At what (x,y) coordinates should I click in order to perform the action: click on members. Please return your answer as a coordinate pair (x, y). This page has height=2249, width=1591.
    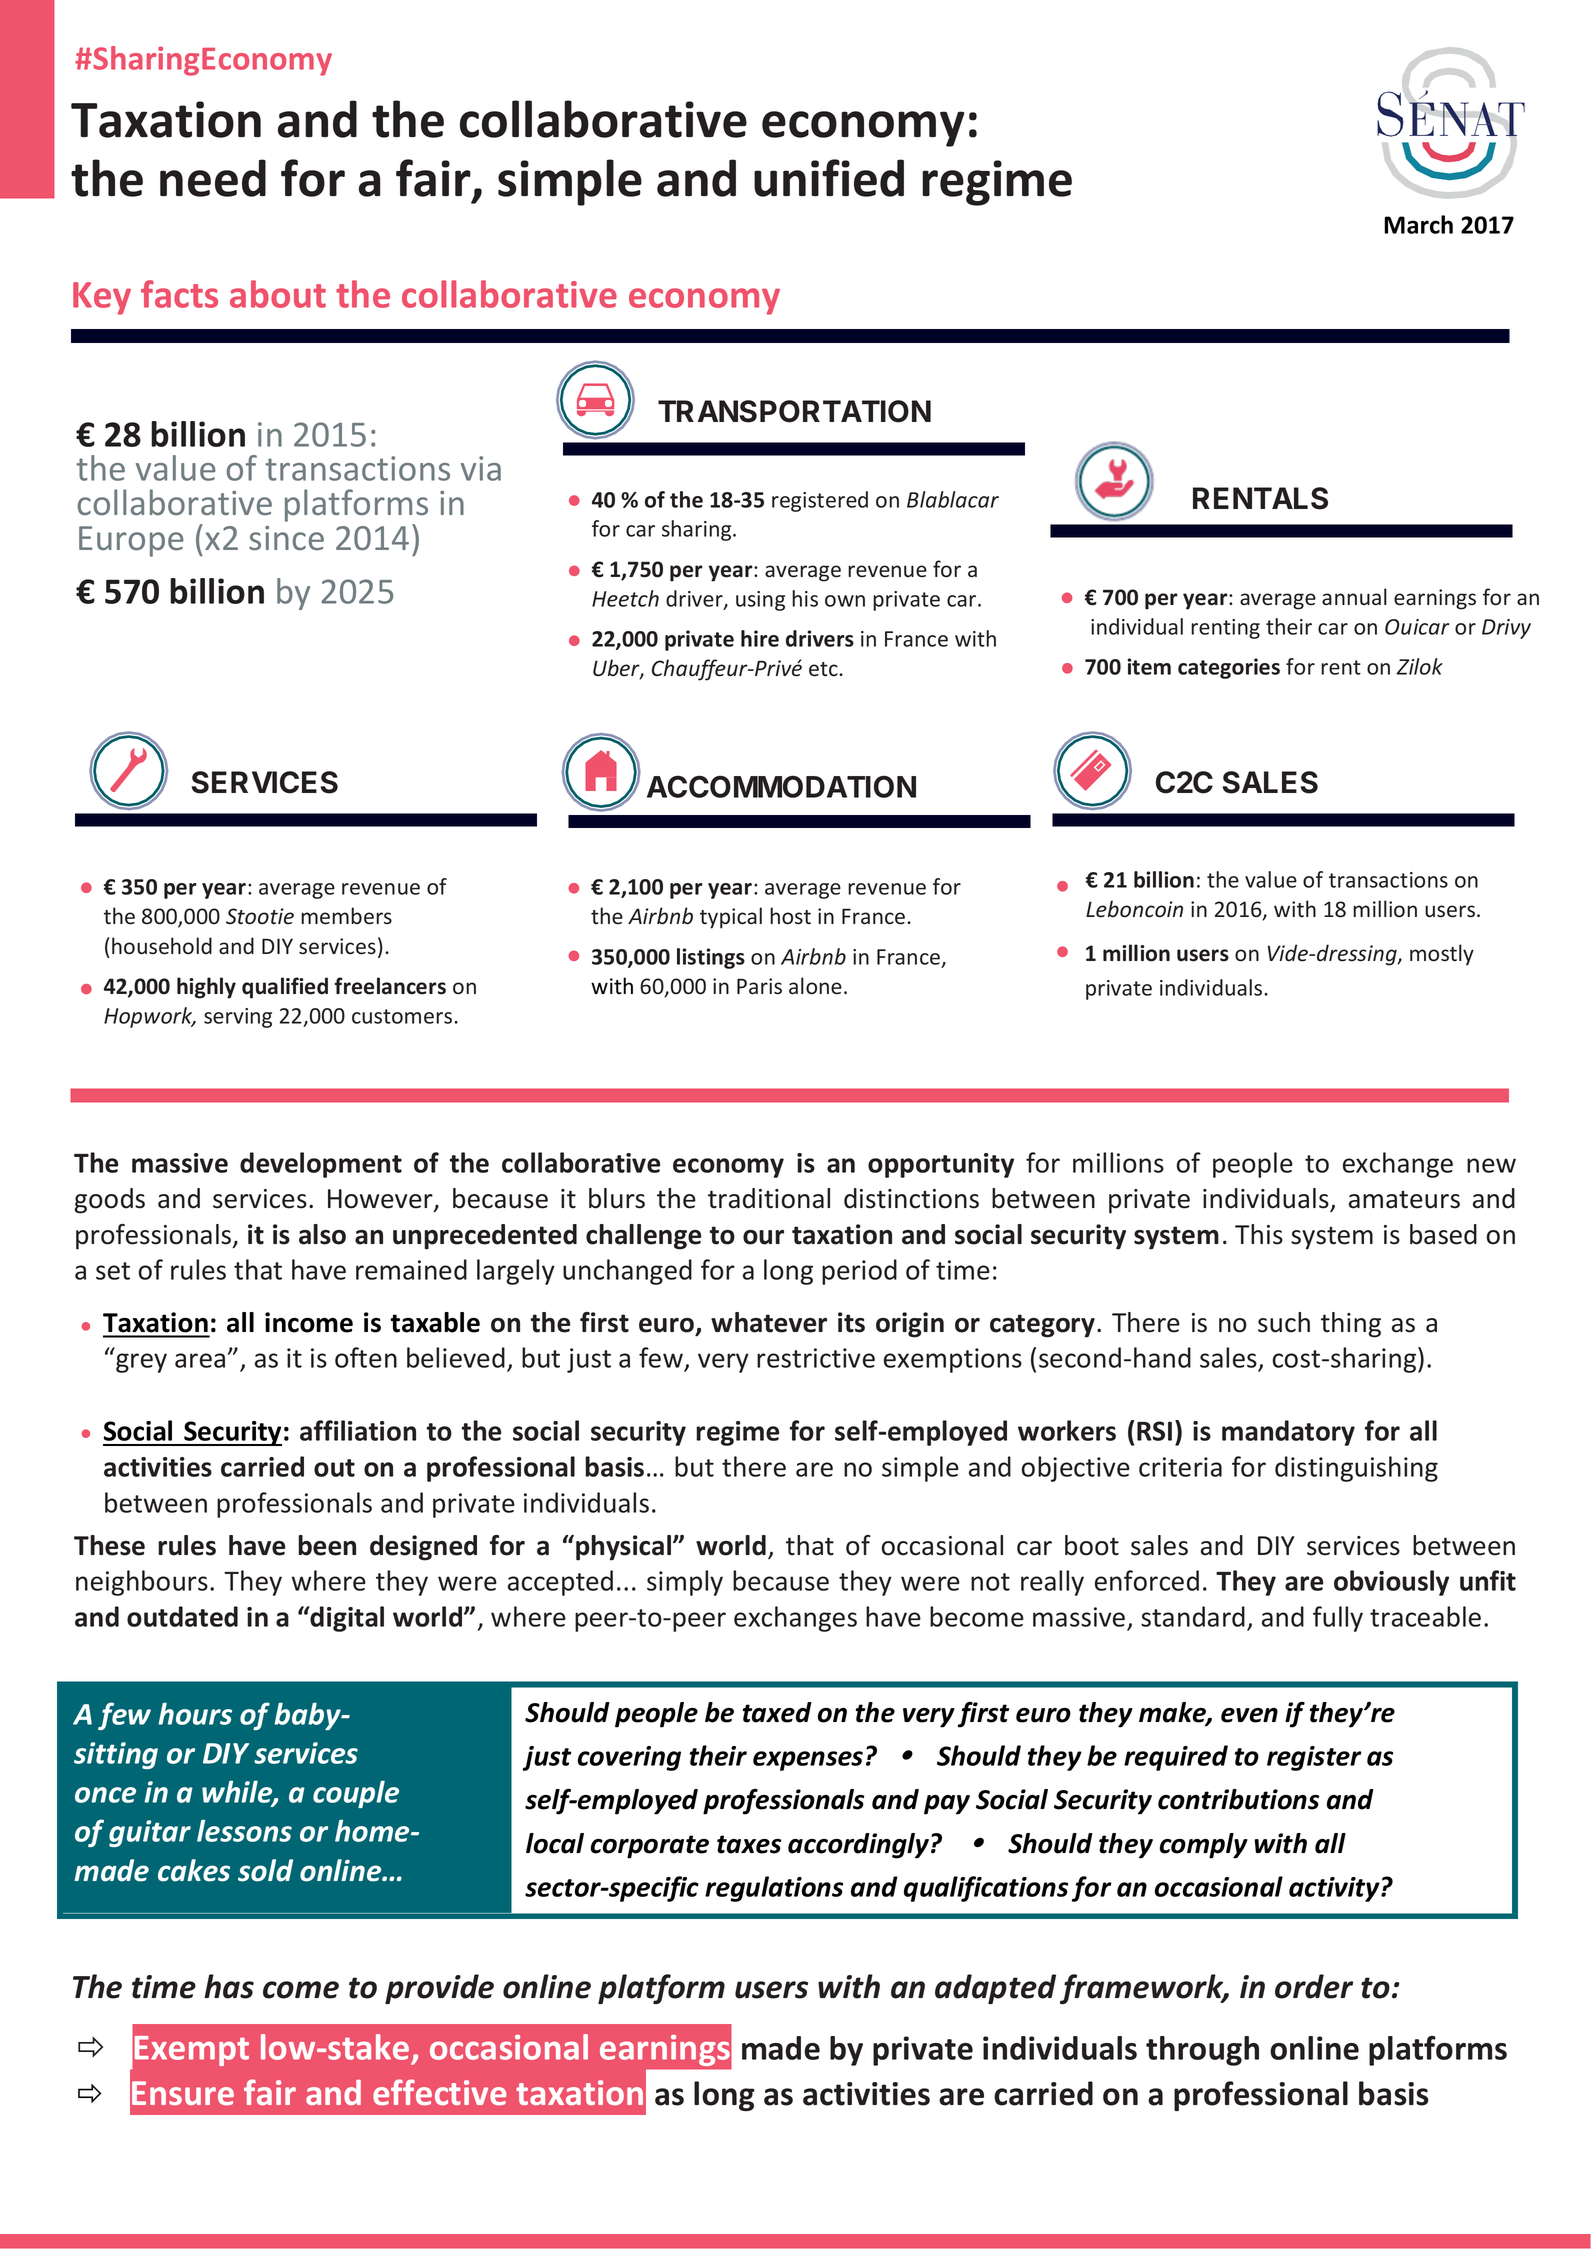
    Looking at the image, I should click on (346, 916).
